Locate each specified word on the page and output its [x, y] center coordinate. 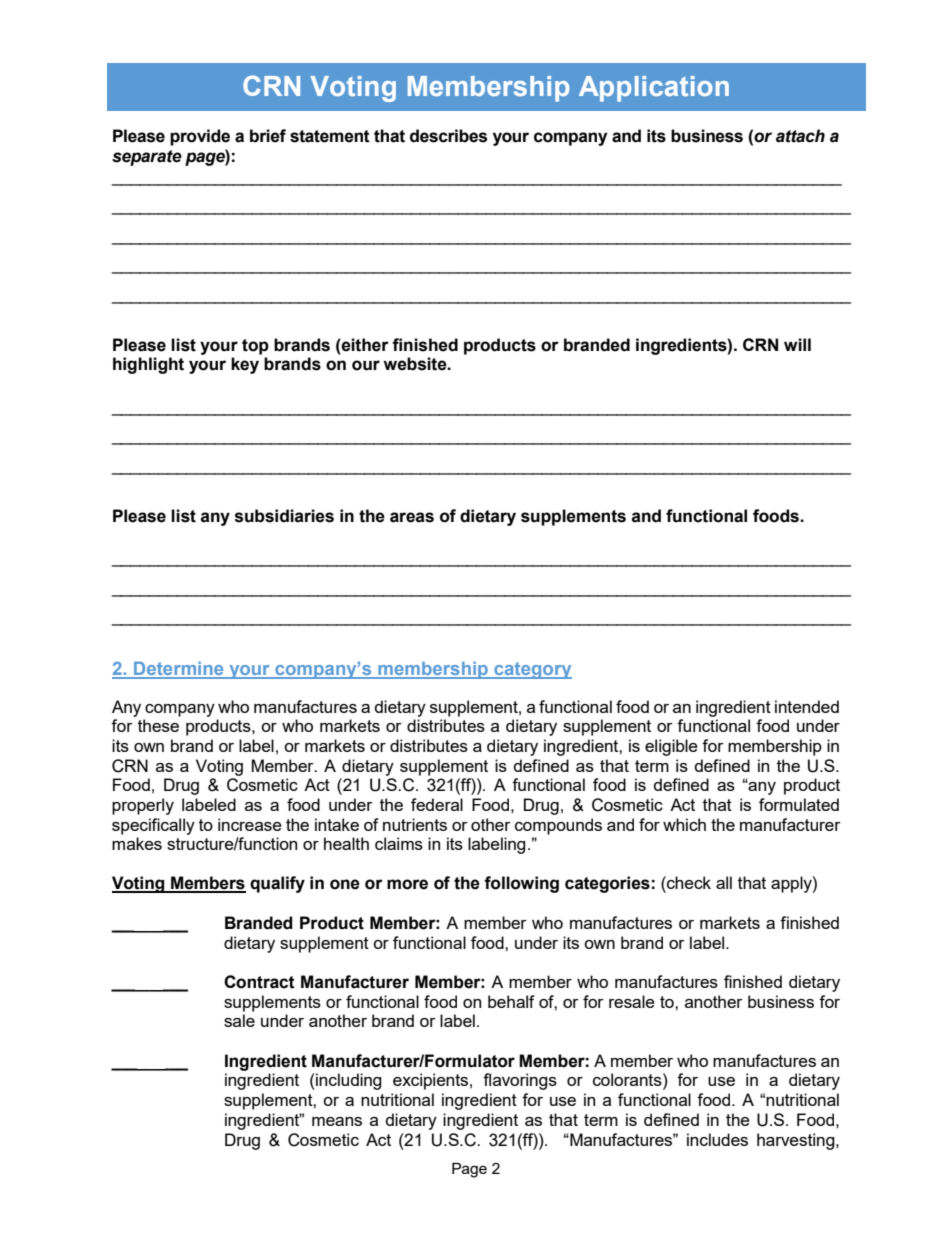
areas [412, 517]
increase [250, 824]
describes [448, 136]
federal [437, 804]
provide [200, 137]
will [797, 344]
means [337, 1121]
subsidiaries [284, 516]
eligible [671, 747]
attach [800, 136]
